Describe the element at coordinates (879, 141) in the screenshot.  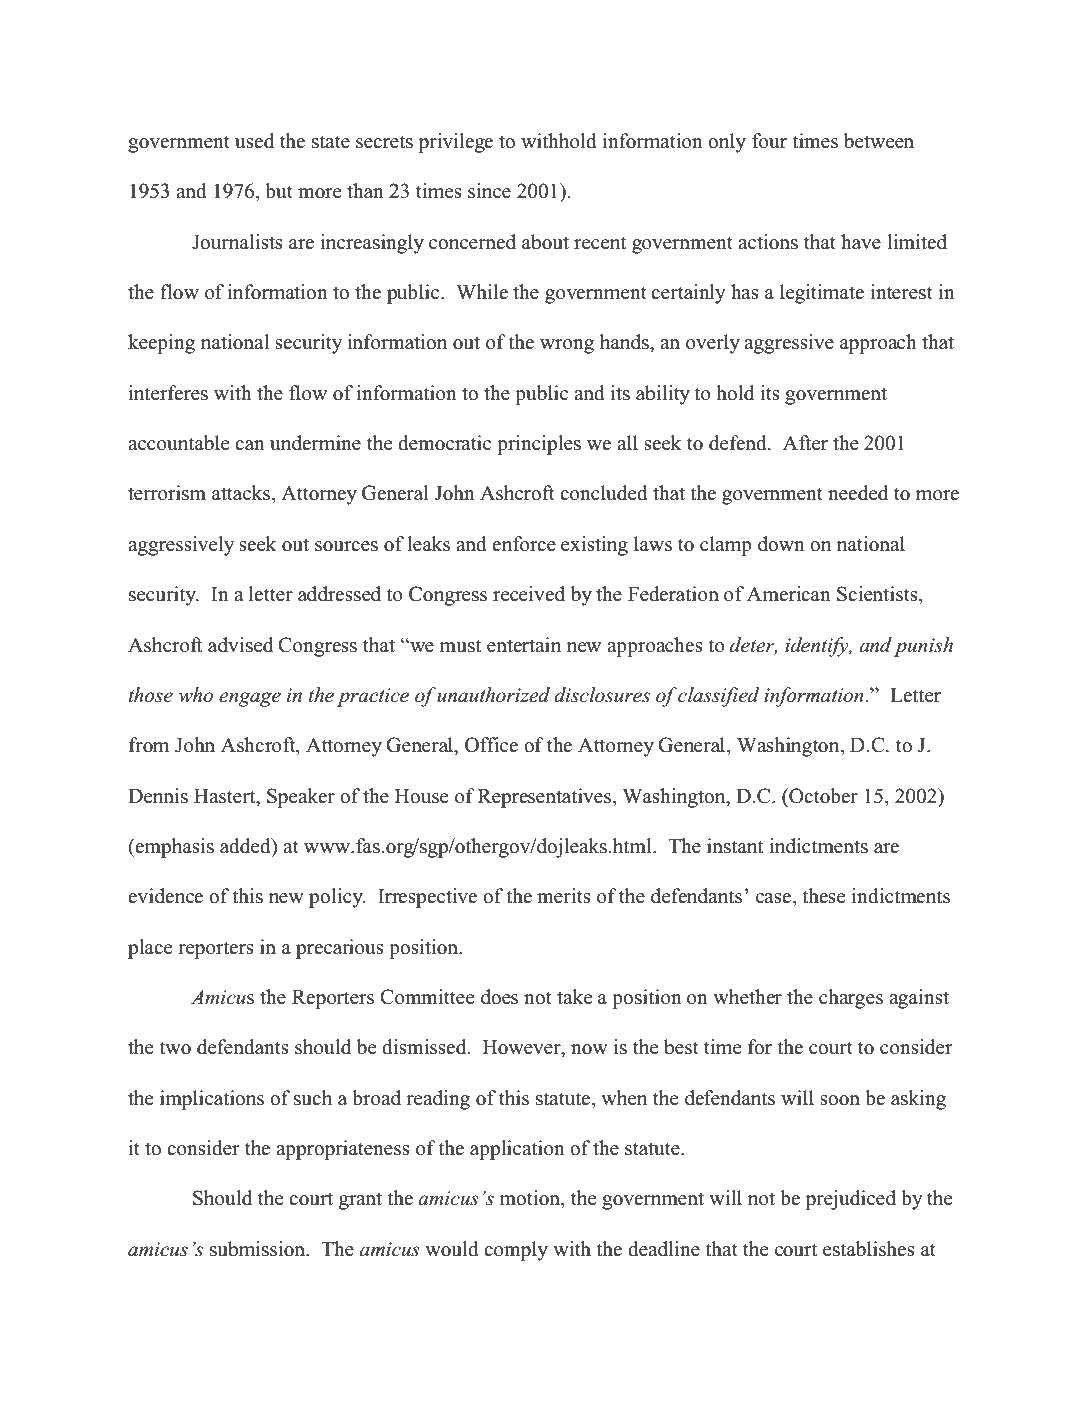
I see `between` at that location.
